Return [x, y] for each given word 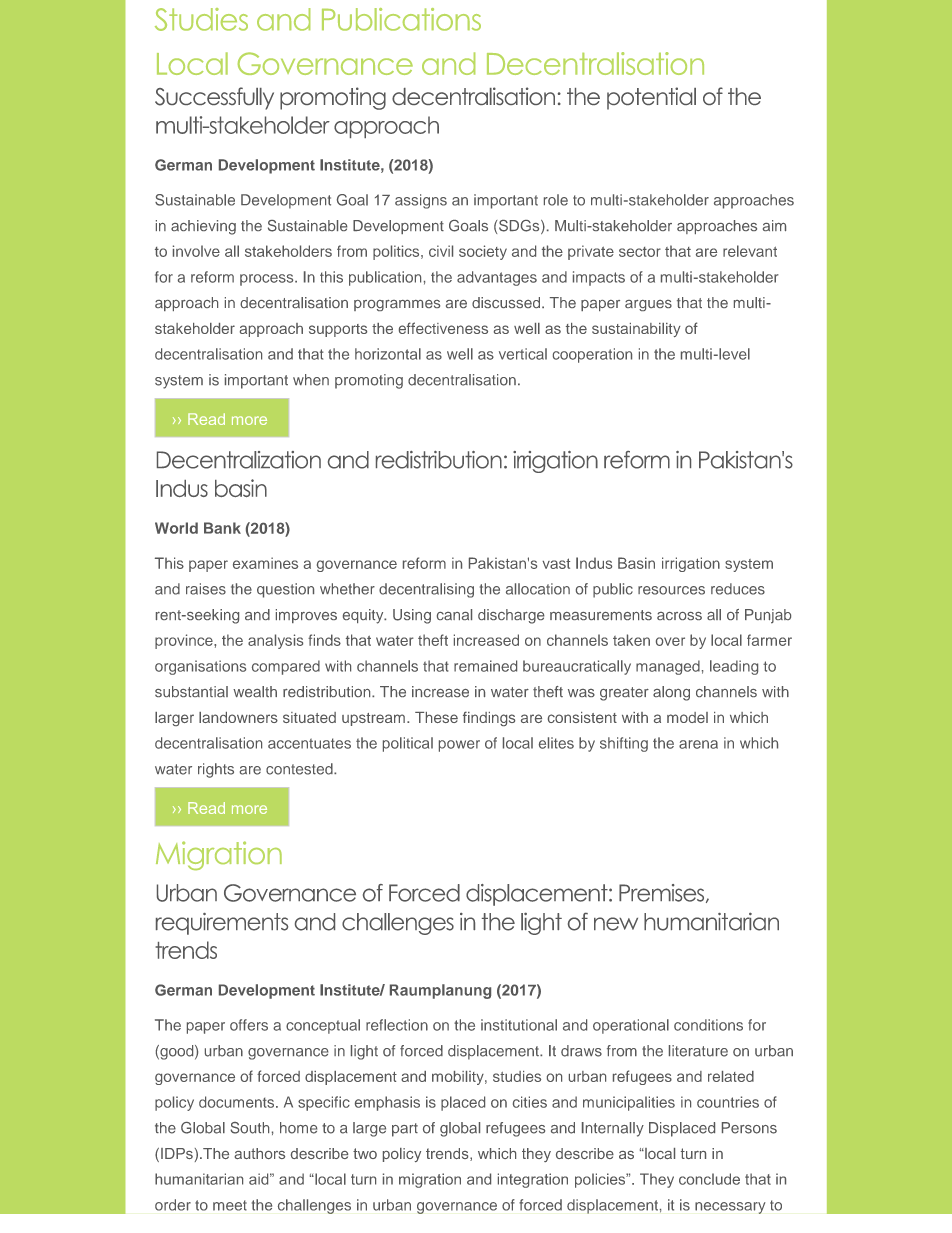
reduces [738, 589]
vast [556, 563]
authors [259, 1153]
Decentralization [239, 460]
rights [216, 770]
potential [651, 98]
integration [533, 1180]
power [459, 746]
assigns [421, 201]
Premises [663, 893]
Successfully [214, 98]
